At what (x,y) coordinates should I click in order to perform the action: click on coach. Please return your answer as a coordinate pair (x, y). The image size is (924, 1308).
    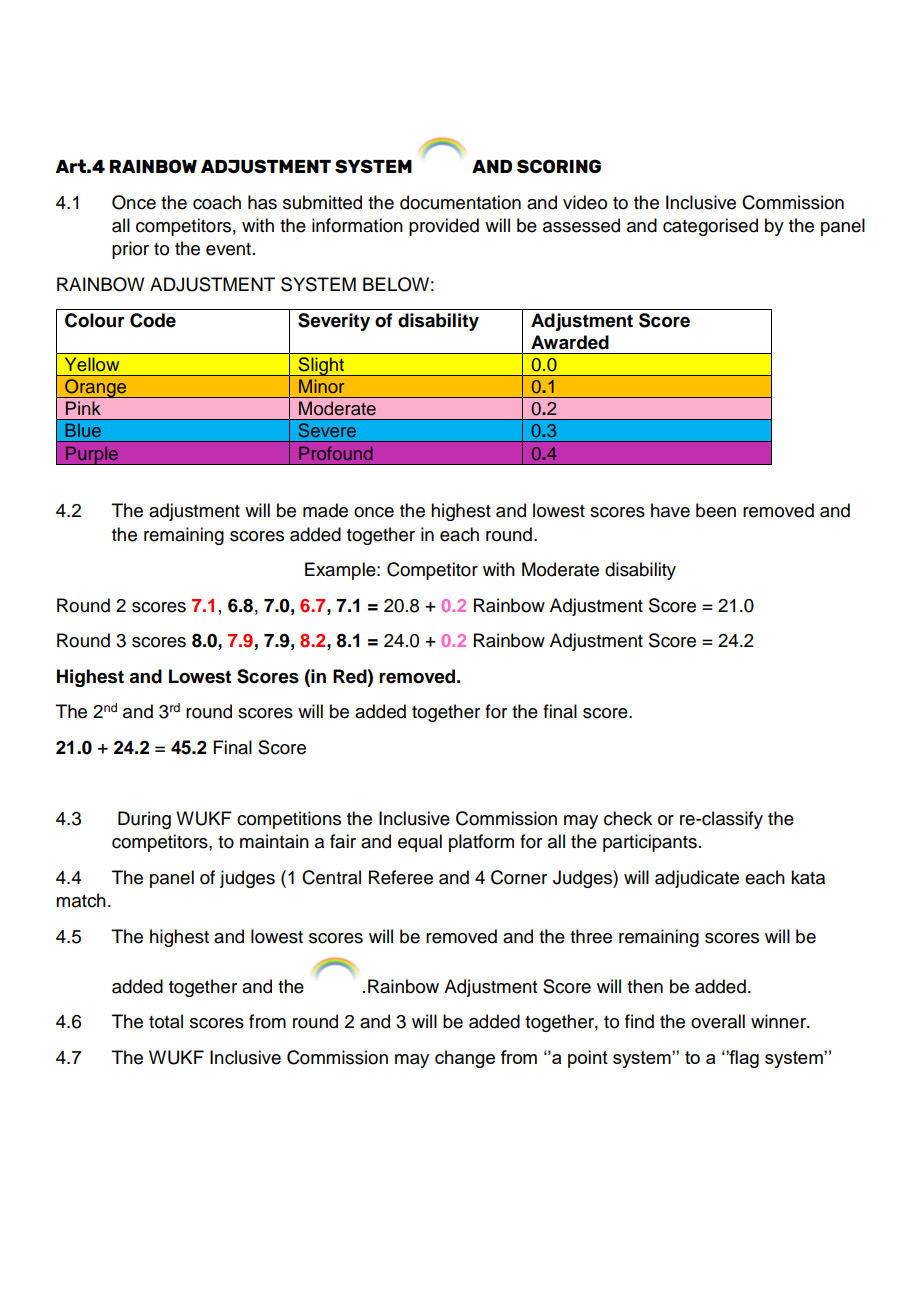
    Looking at the image, I should click on (217, 202).
